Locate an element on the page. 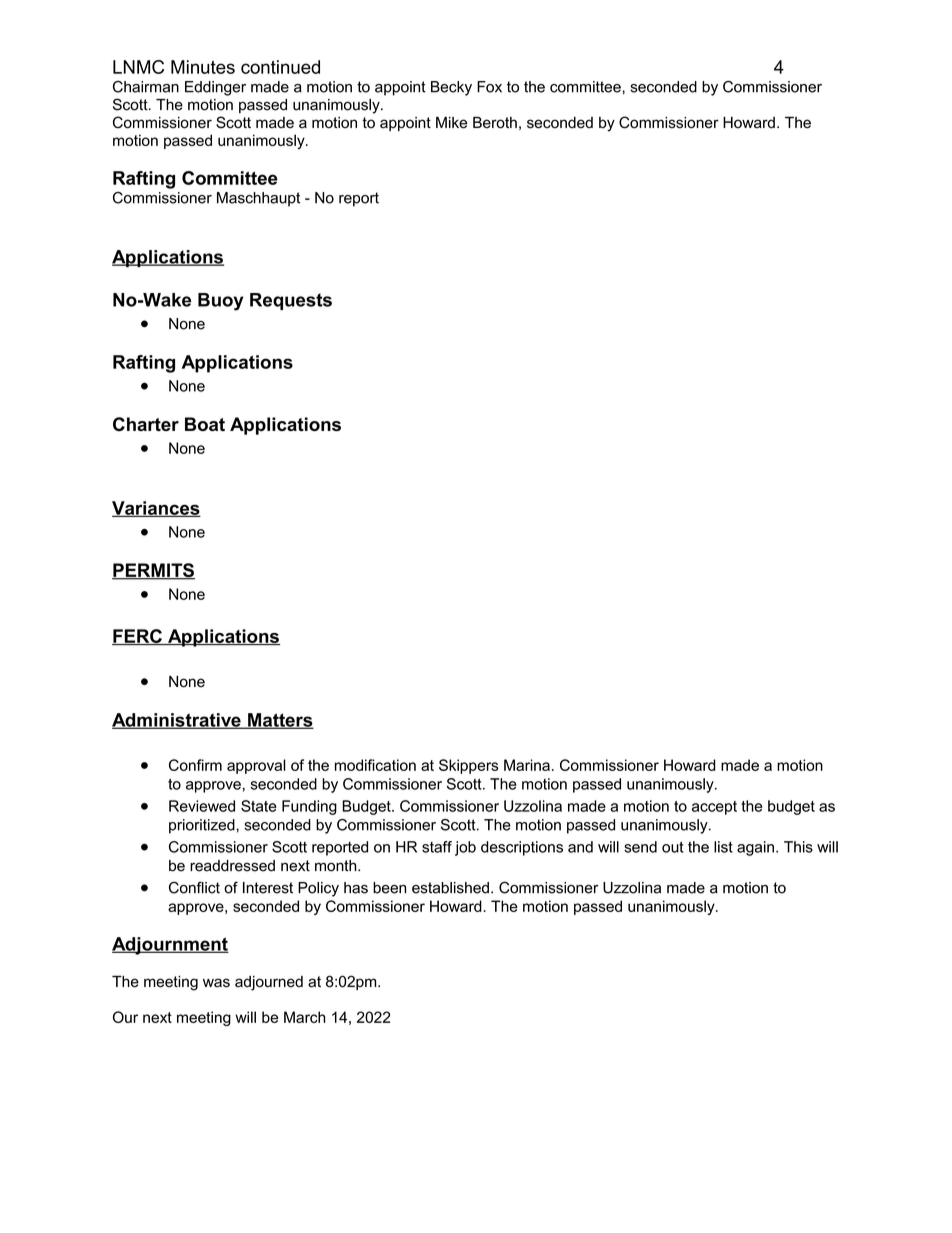 The height and width of the image is (1233, 952). list is located at coordinates (723, 847).
